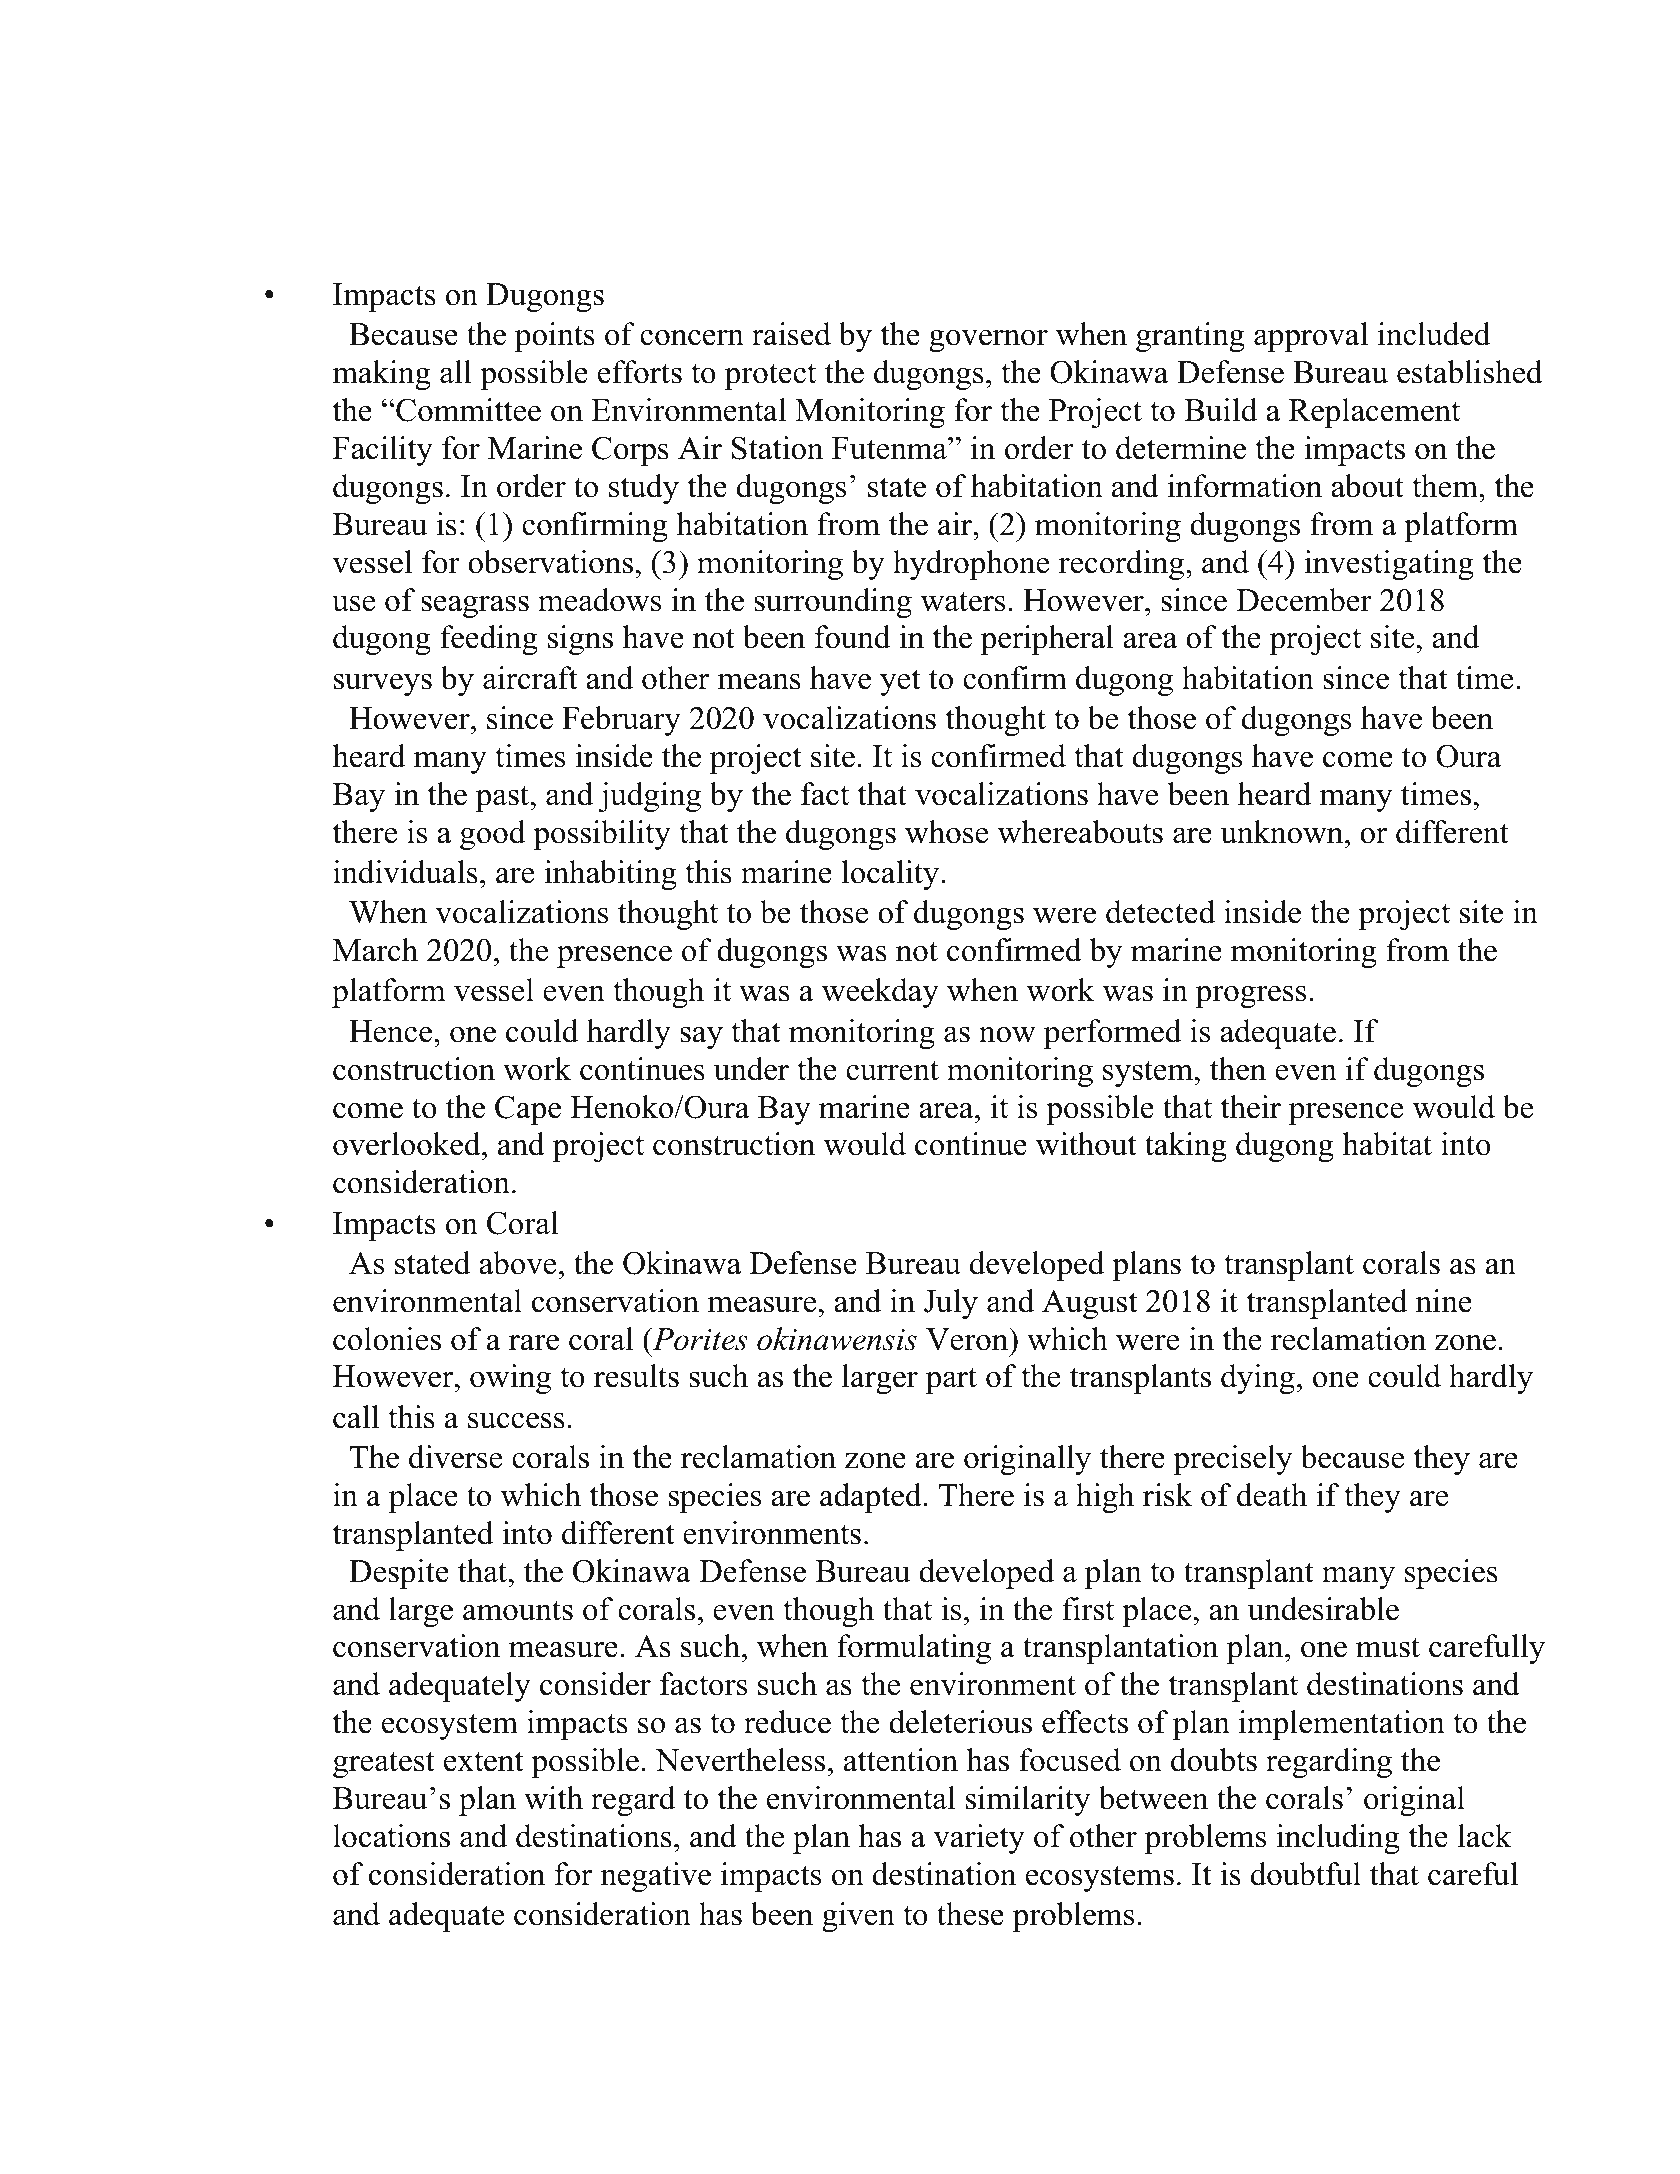  Describe the element at coordinates (1283, 832) in the image. I see `unknown` at that location.
